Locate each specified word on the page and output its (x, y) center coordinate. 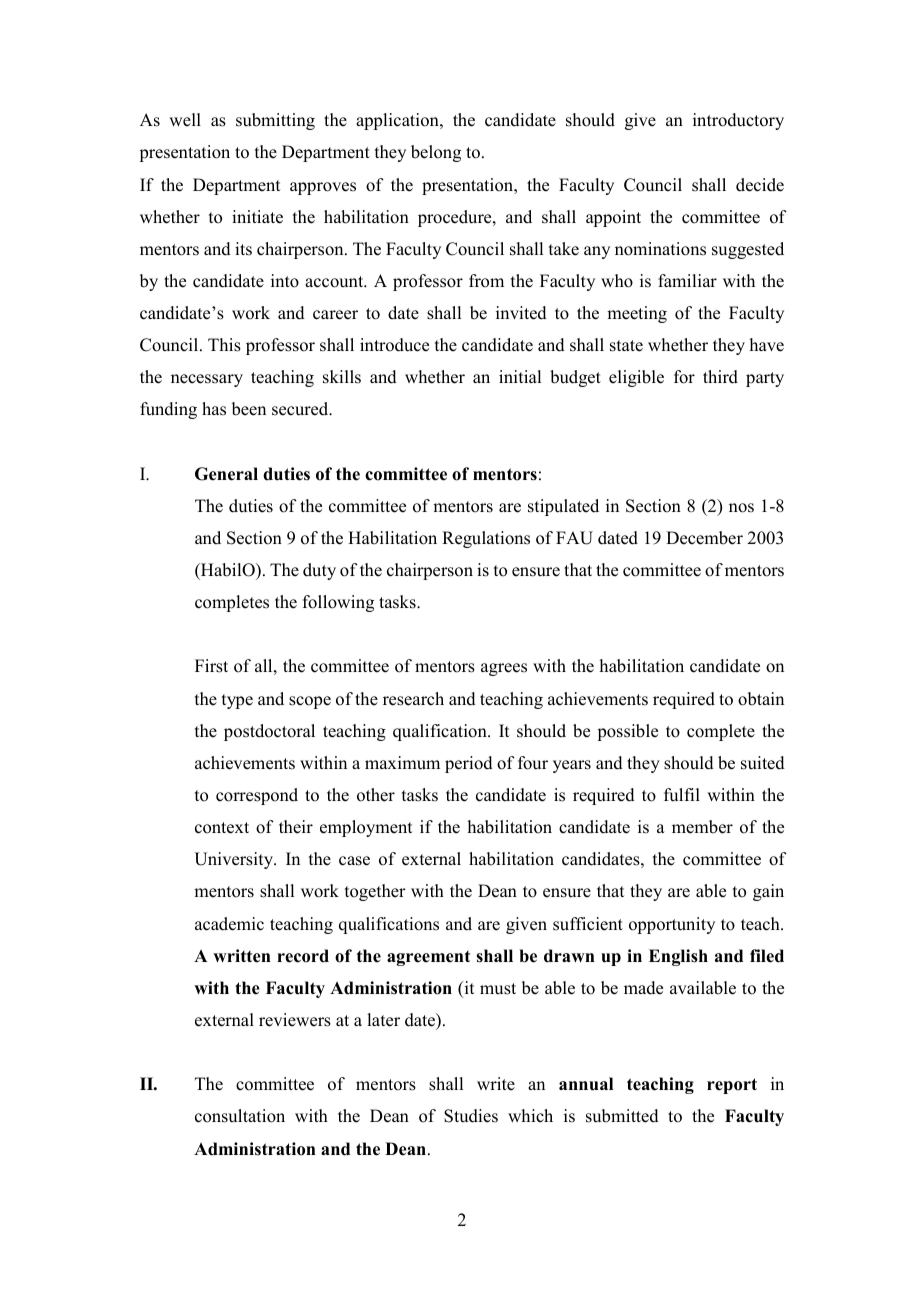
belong (436, 153)
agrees (504, 669)
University (234, 860)
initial (520, 376)
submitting (275, 121)
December (704, 538)
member (702, 827)
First (211, 666)
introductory (738, 121)
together (375, 892)
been (249, 409)
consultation (240, 1116)
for (684, 377)
